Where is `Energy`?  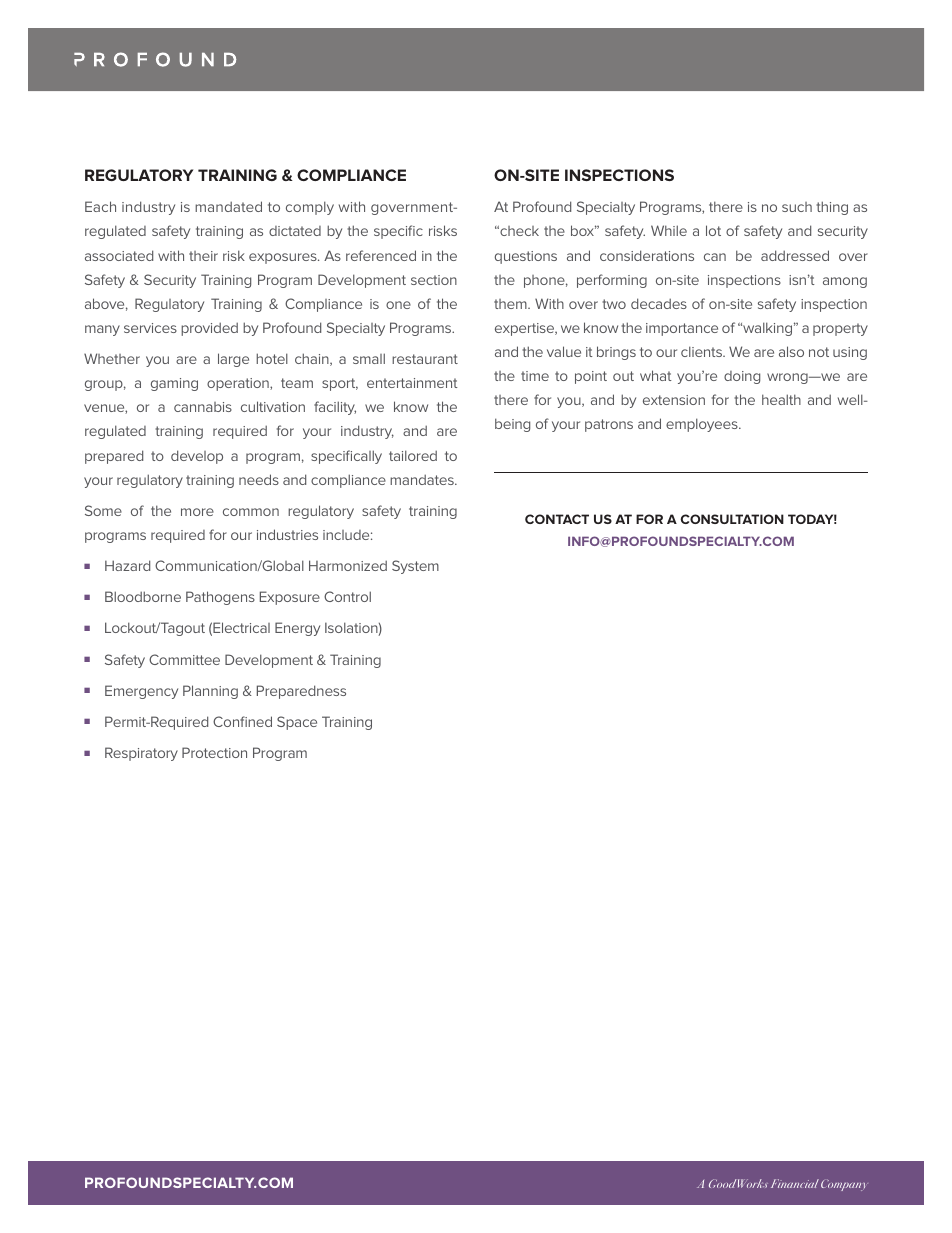
Energy is located at coordinates (297, 629).
